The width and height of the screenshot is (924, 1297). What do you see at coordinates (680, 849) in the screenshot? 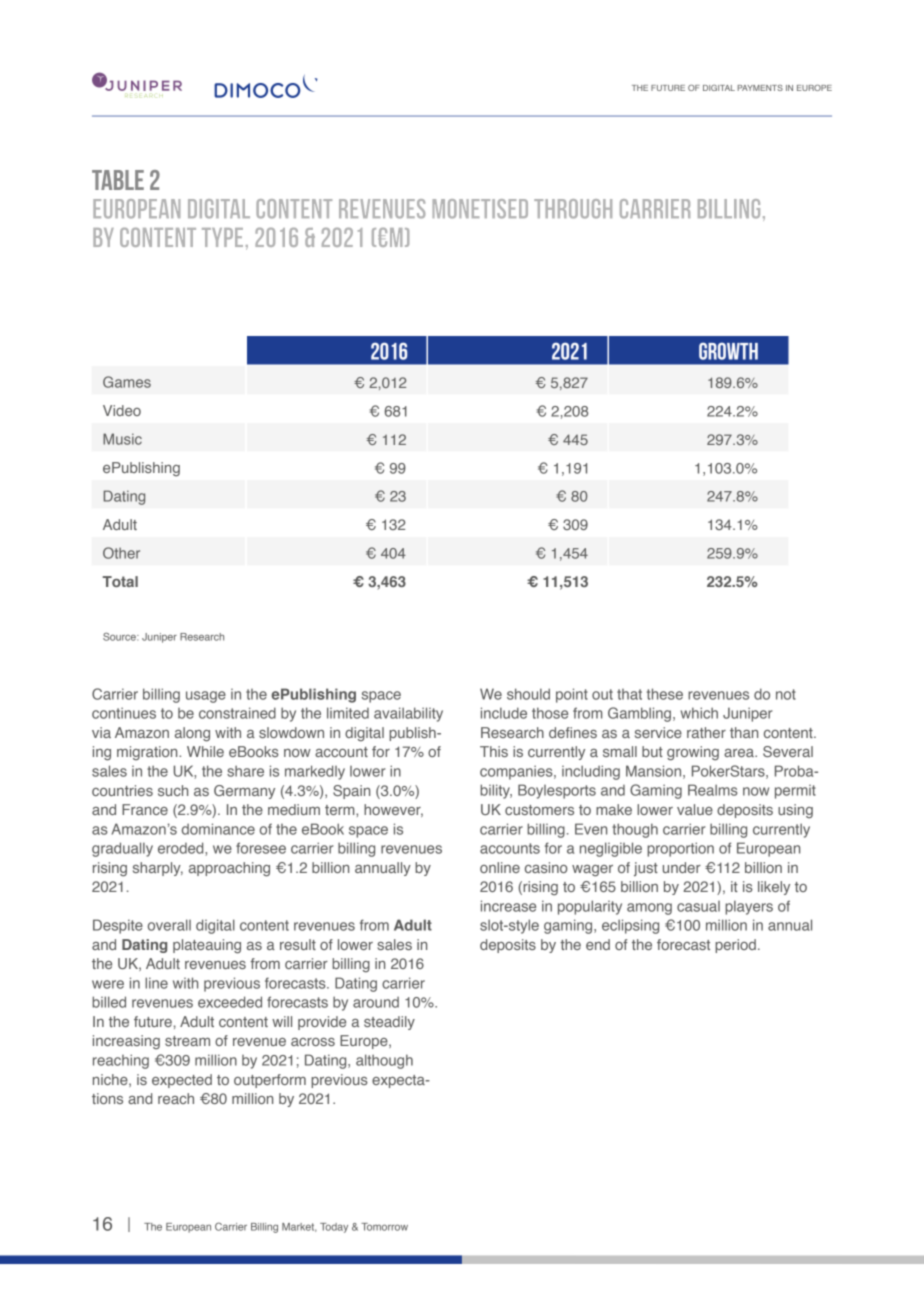
I see `proportion` at bounding box center [680, 849].
